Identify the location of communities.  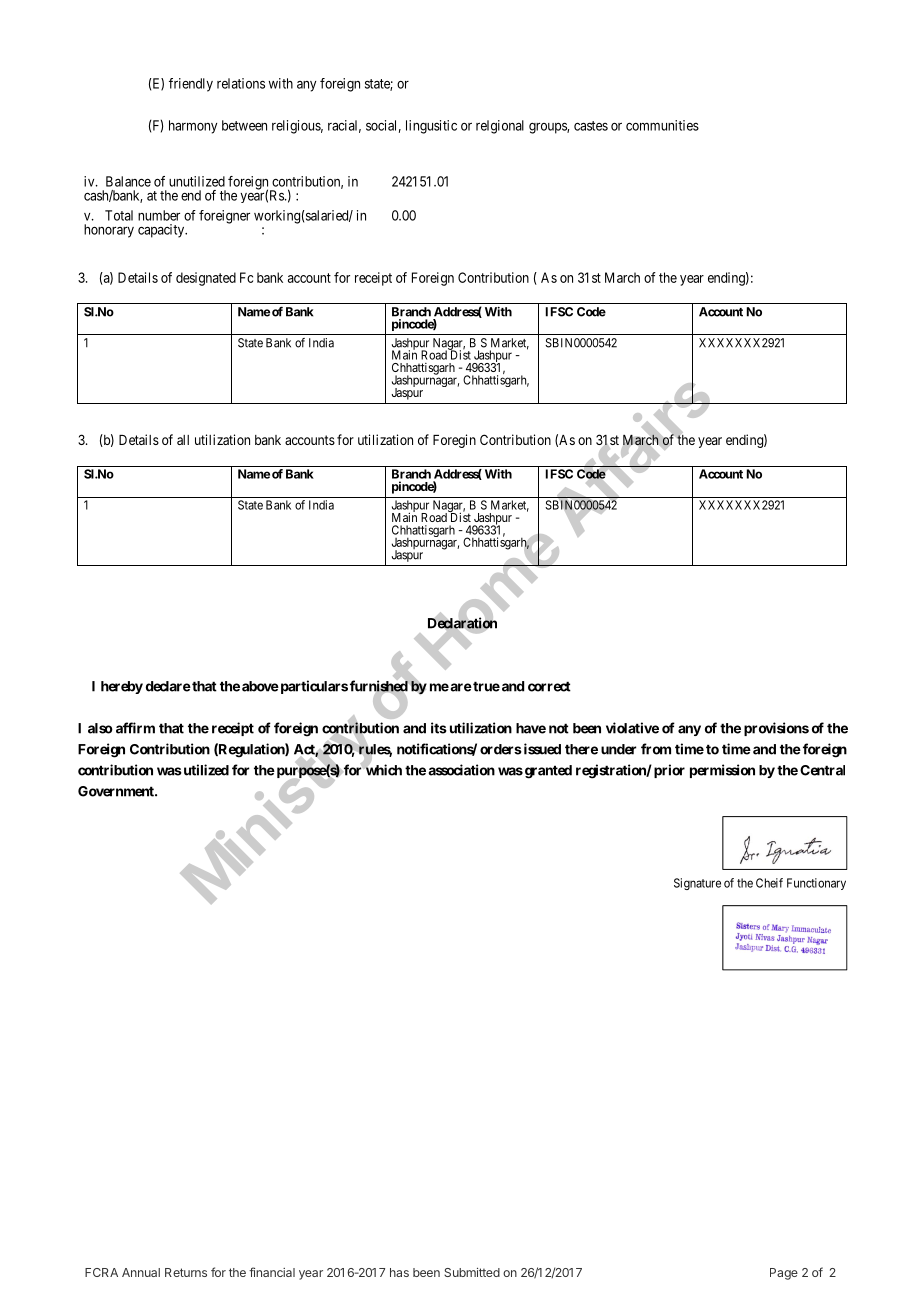
(662, 125).
